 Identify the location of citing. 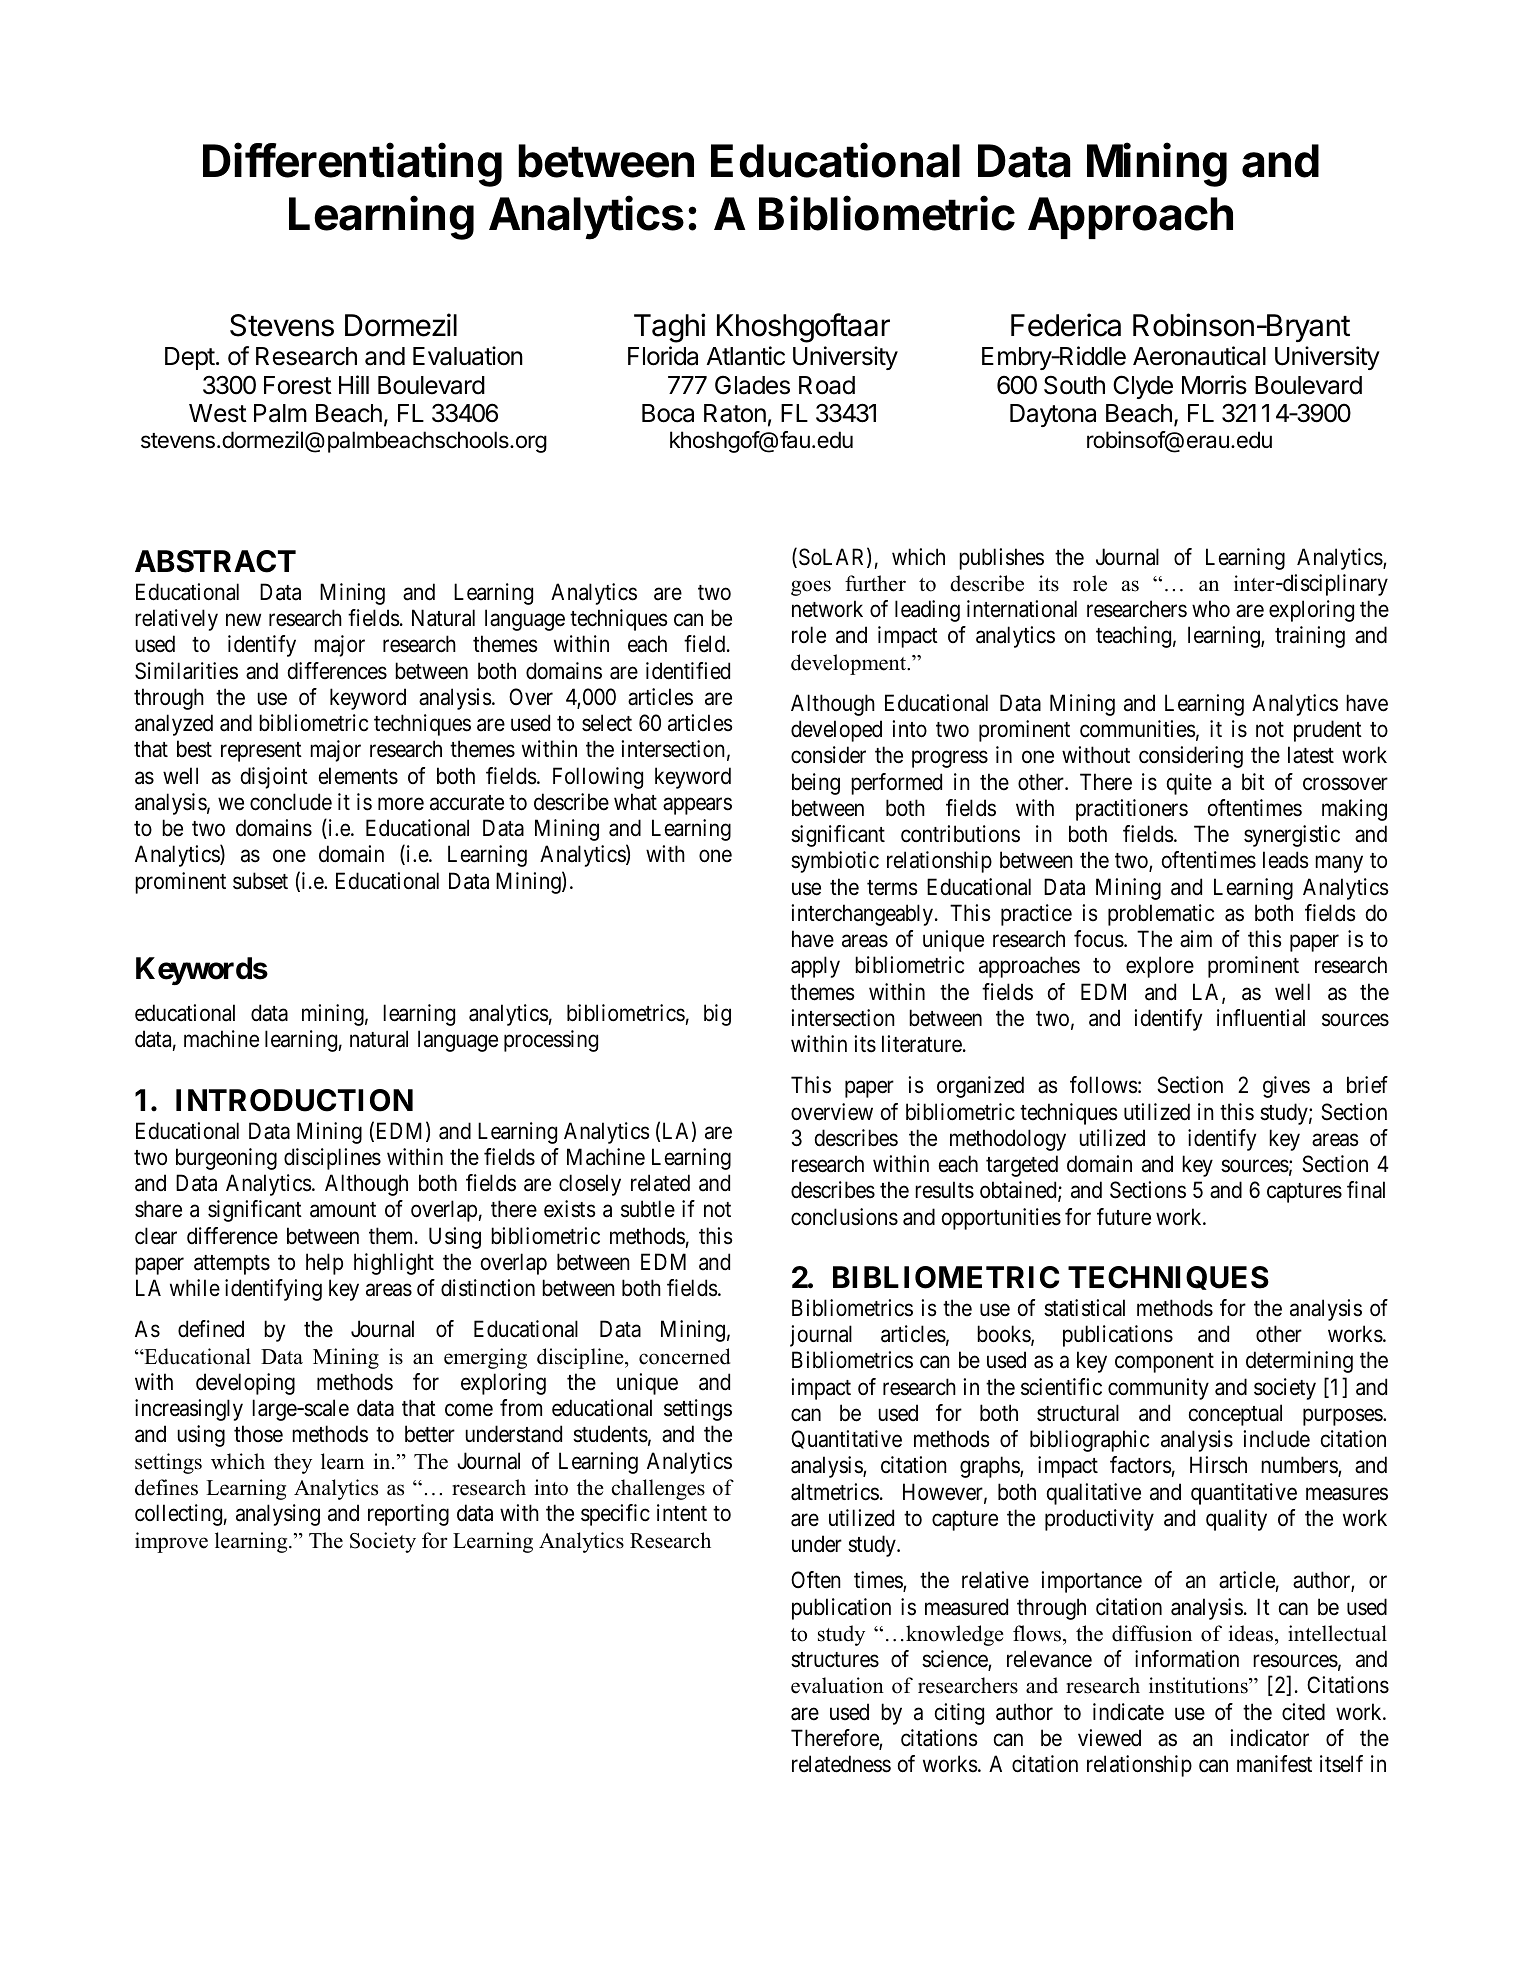
(959, 1714).
